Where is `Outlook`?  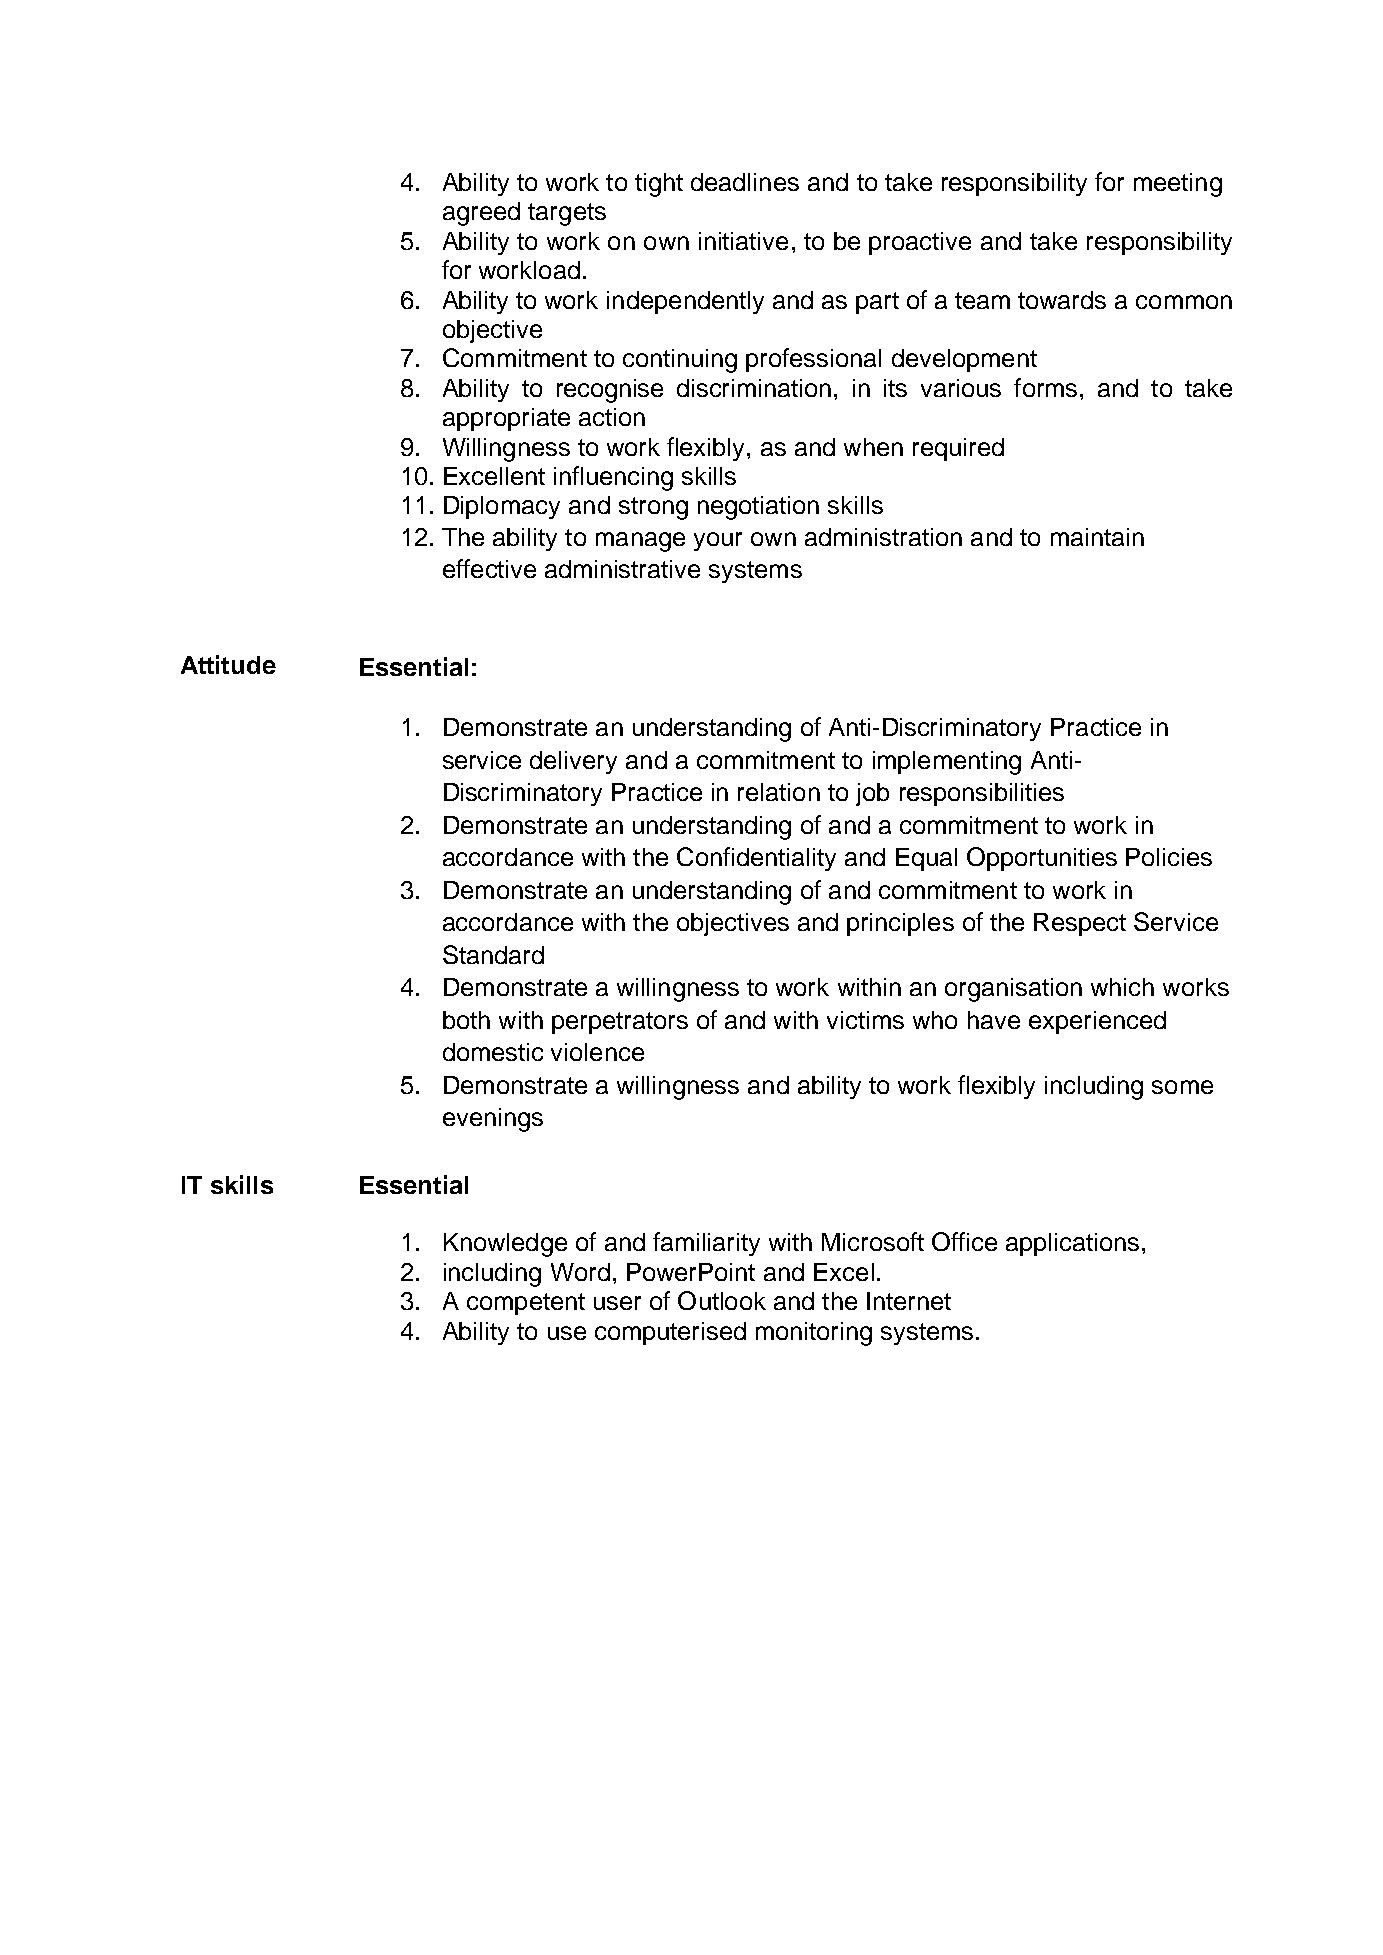 Outlook is located at coordinates (722, 1300).
